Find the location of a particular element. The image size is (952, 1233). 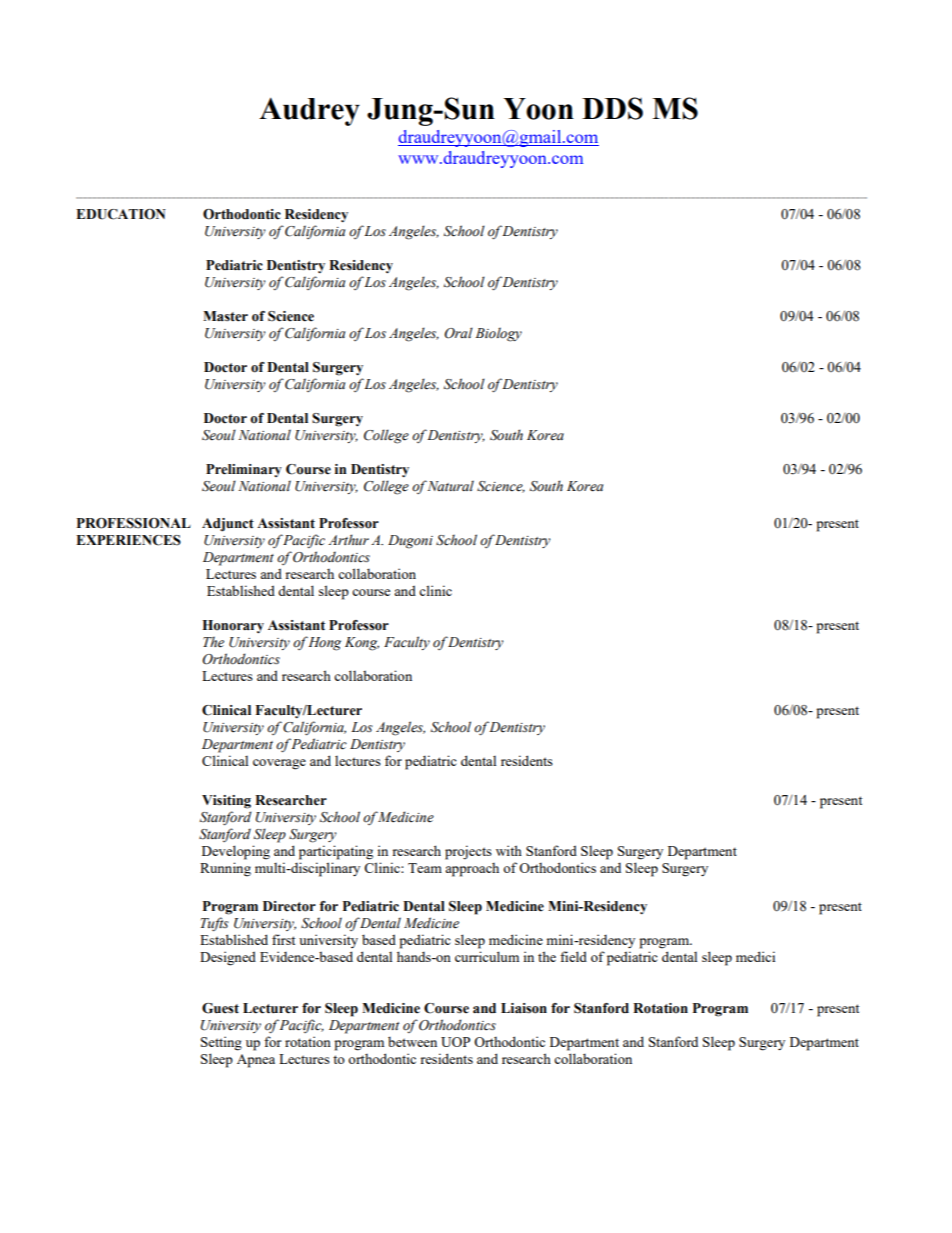

Setting is located at coordinates (221, 1043).
